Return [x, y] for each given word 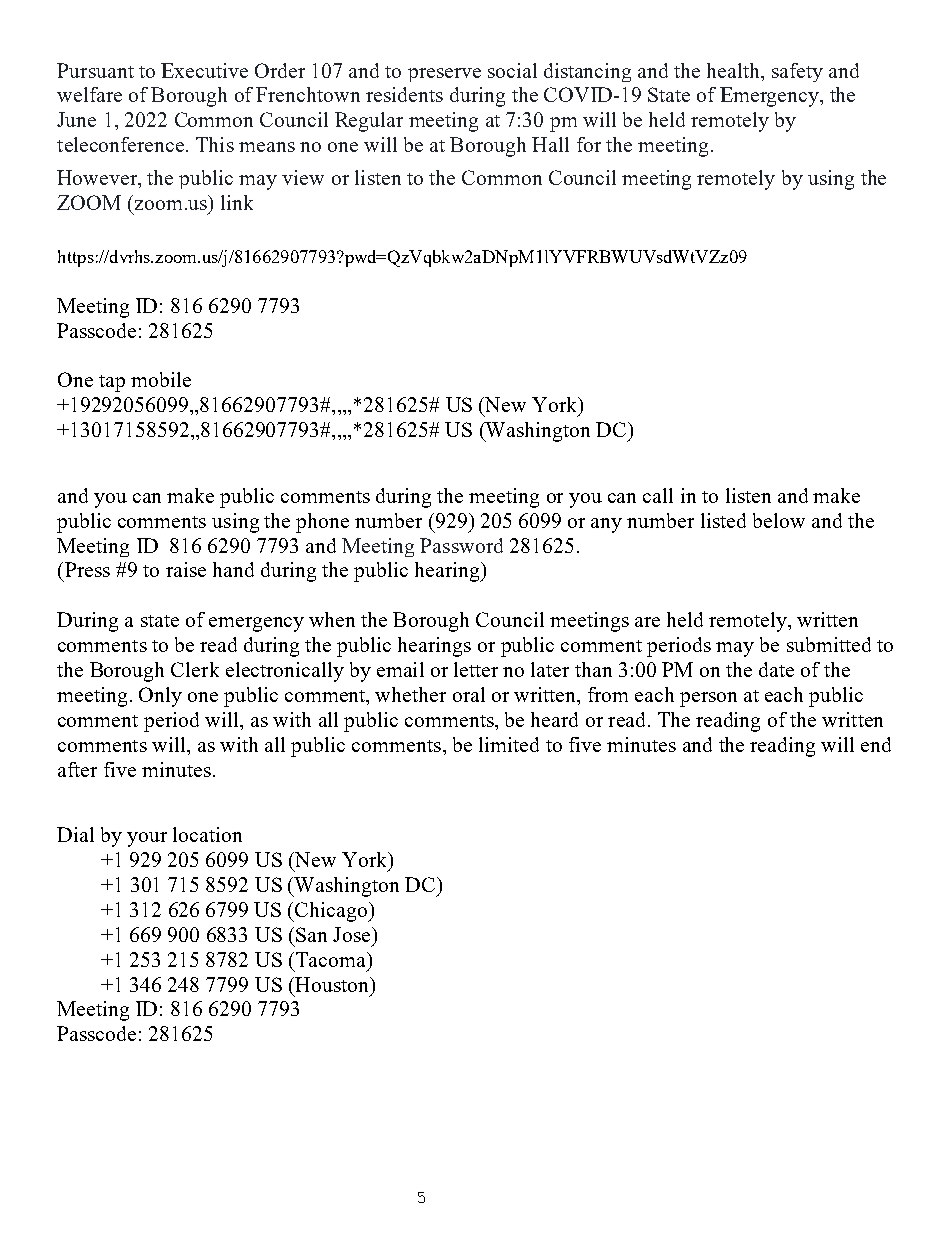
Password [461, 545]
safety [797, 72]
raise [186, 569]
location [207, 834]
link [237, 202]
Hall [550, 144]
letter [476, 669]
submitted [829, 644]
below [779, 520]
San [311, 934]
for [589, 144]
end [876, 744]
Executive [204, 70]
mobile [161, 379]
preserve [444, 75]
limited [509, 744]
